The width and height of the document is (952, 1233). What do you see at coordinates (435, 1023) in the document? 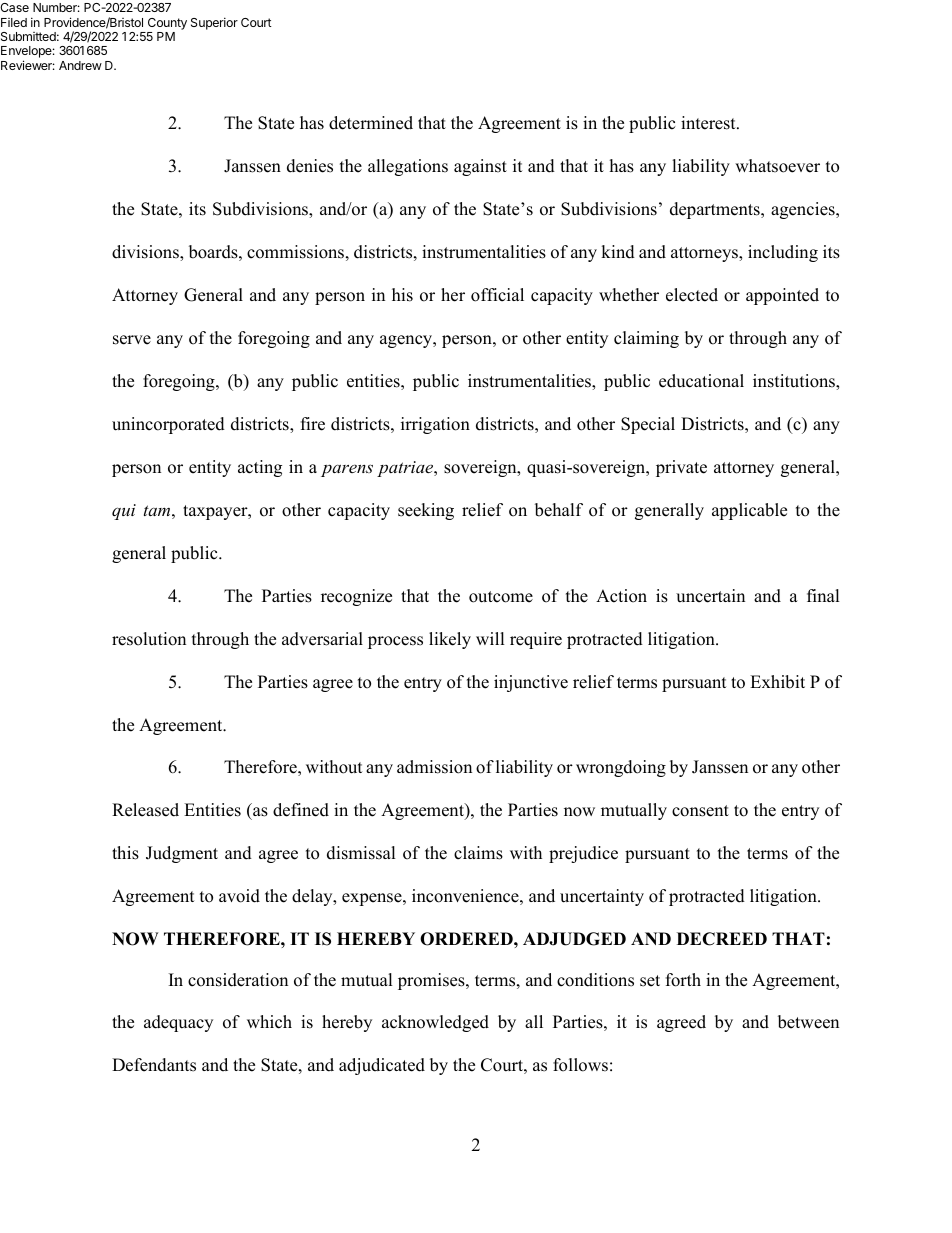
I see `acknowledged` at bounding box center [435, 1023].
